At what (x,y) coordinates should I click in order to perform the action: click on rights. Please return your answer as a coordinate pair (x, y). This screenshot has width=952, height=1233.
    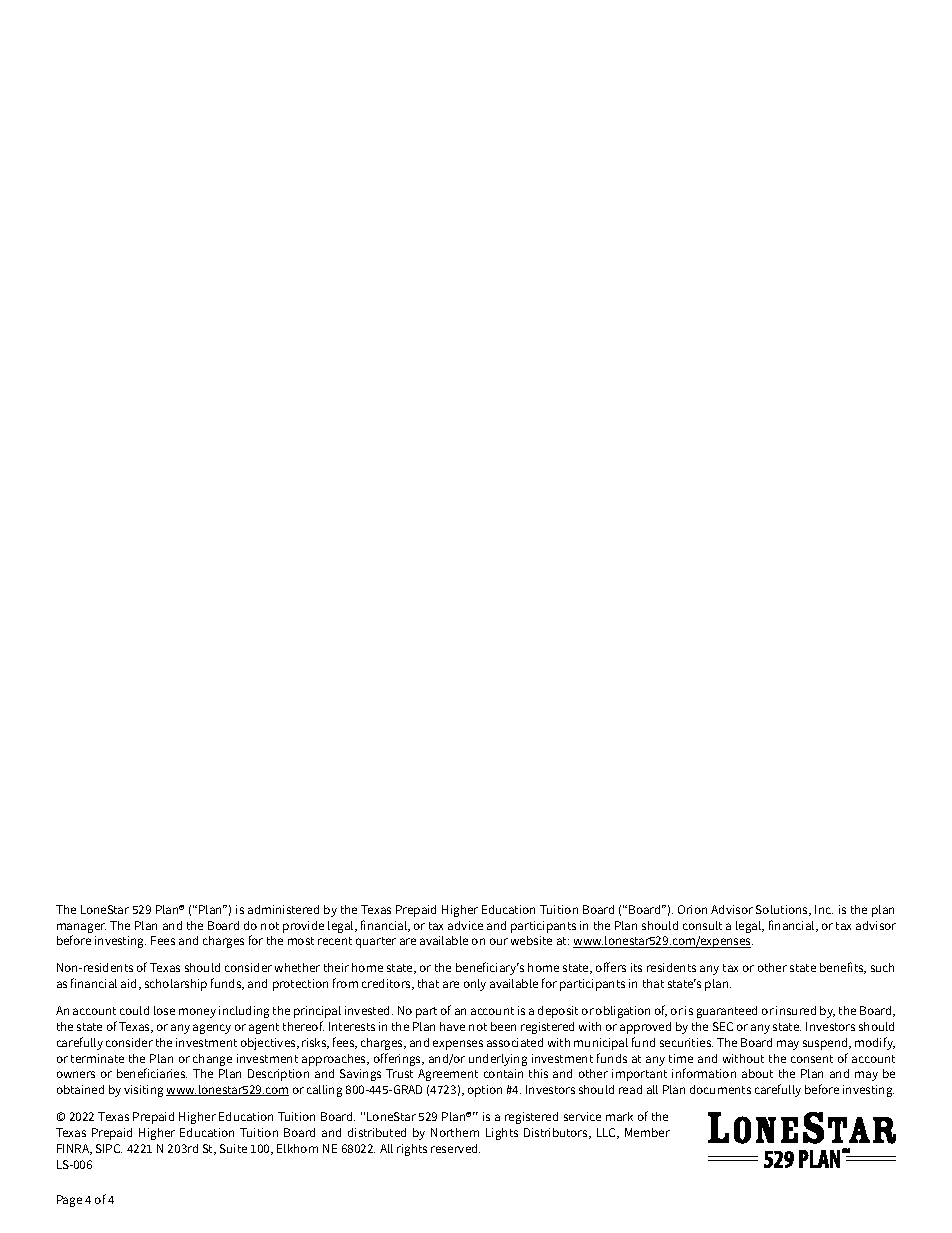
    Looking at the image, I should click on (412, 1150).
